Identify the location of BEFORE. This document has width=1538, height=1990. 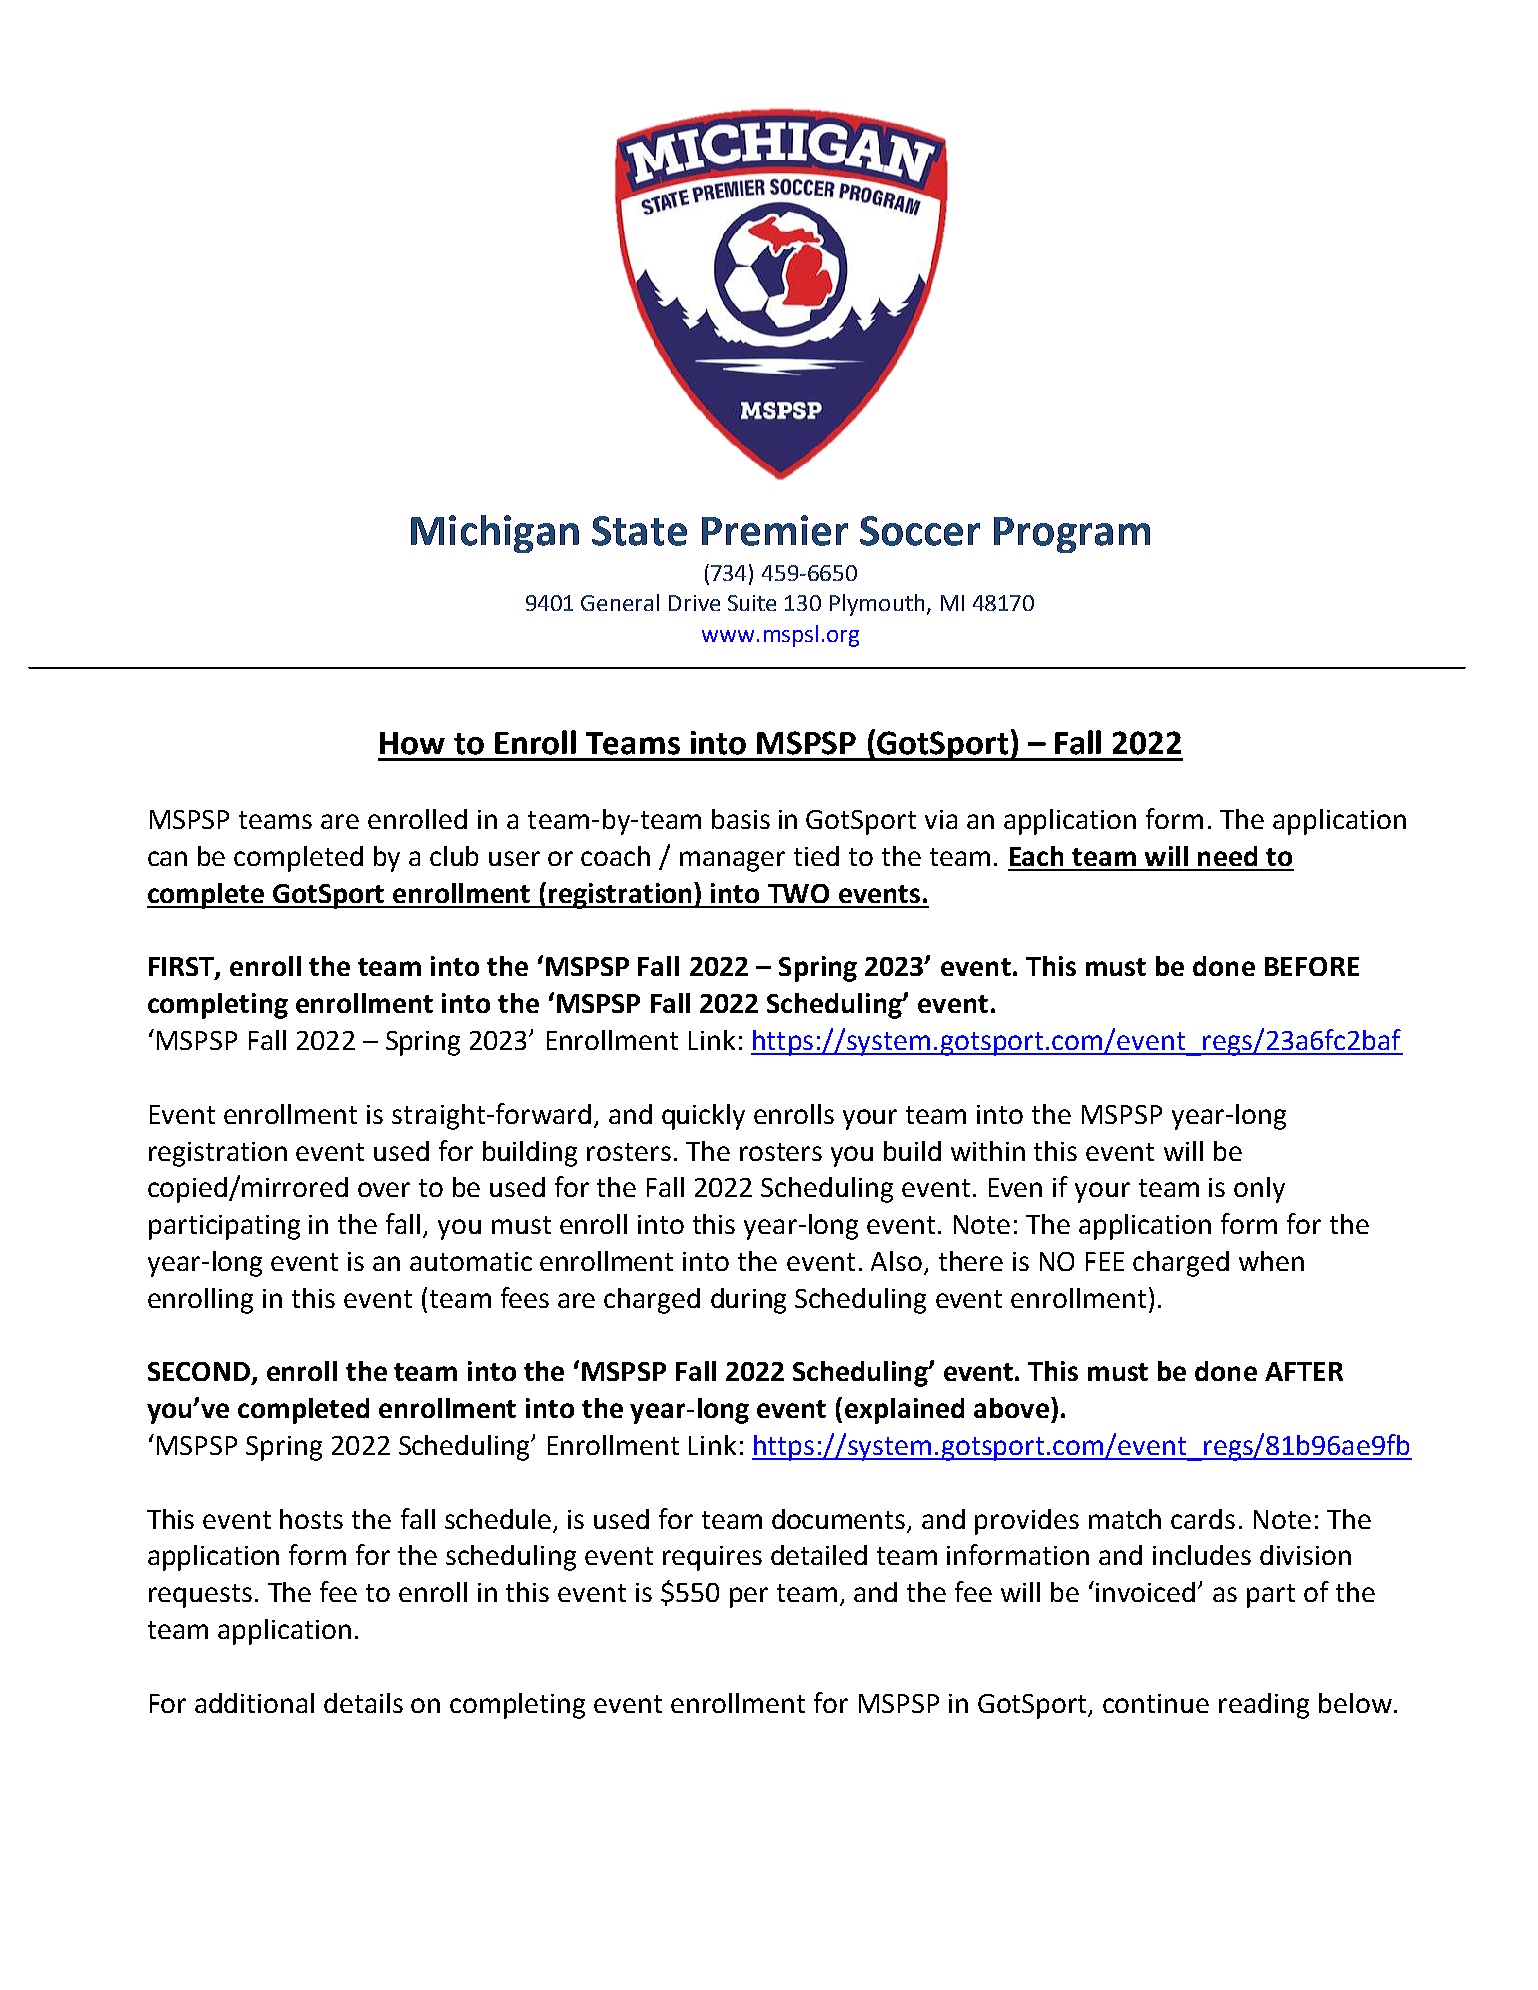
(1312, 966).
